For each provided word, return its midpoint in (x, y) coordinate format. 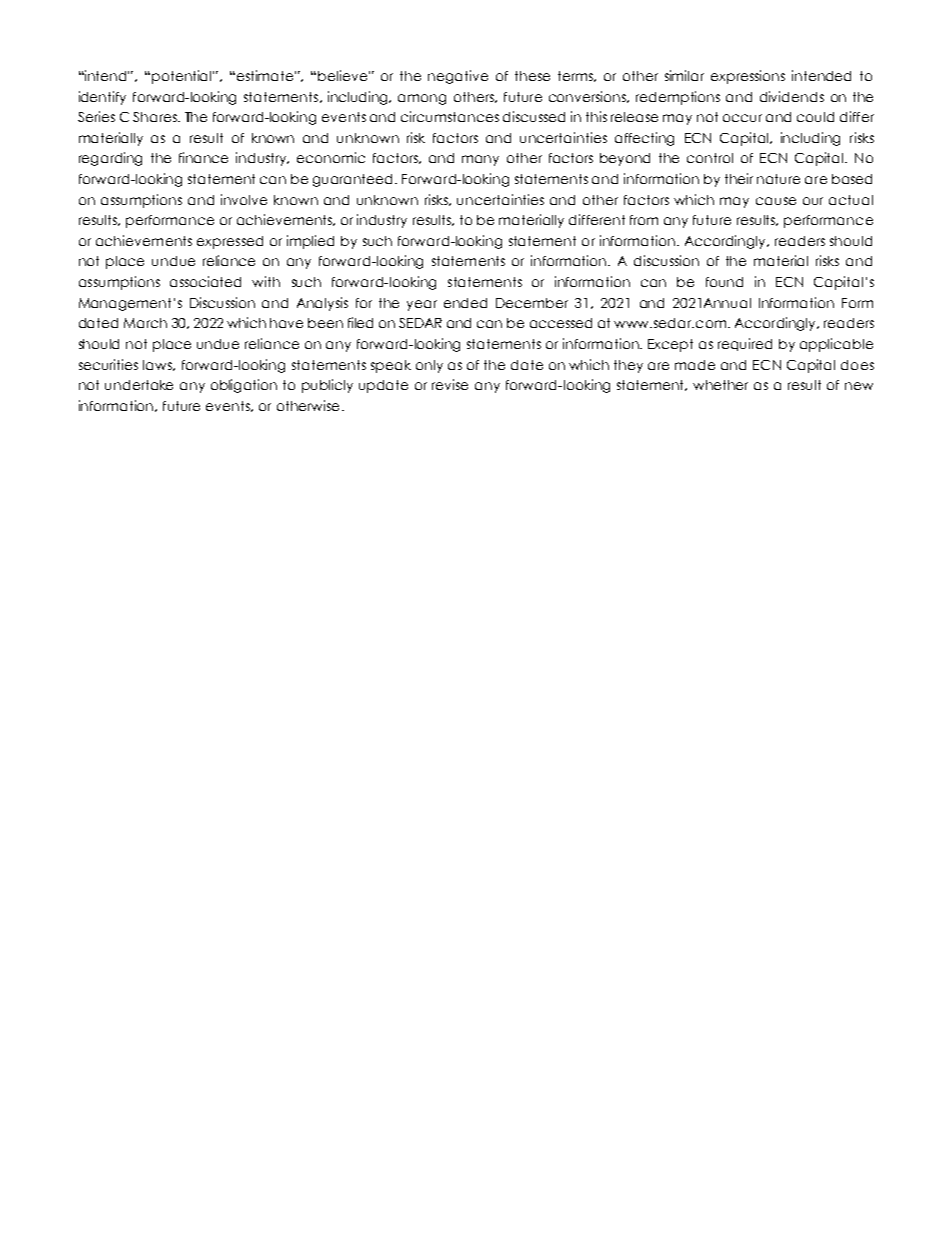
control (710, 158)
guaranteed (354, 180)
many (480, 160)
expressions (748, 77)
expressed (230, 242)
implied (310, 242)
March (145, 323)
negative (458, 77)
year (422, 305)
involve (244, 199)
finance (203, 157)
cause (776, 201)
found (724, 282)
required (745, 344)
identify (102, 98)
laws (159, 365)
